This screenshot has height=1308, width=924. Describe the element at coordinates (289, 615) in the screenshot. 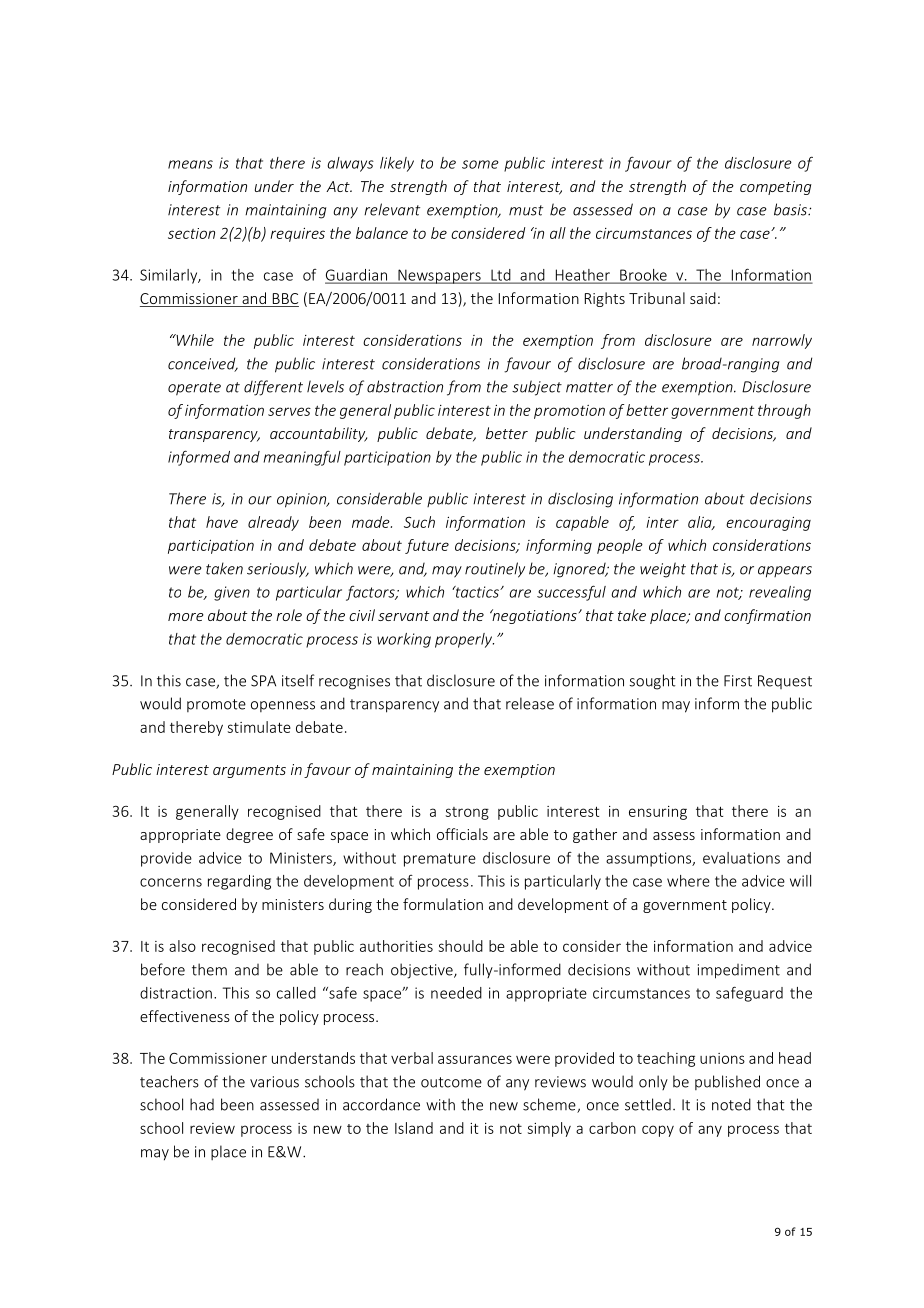

I see `role` at that location.
